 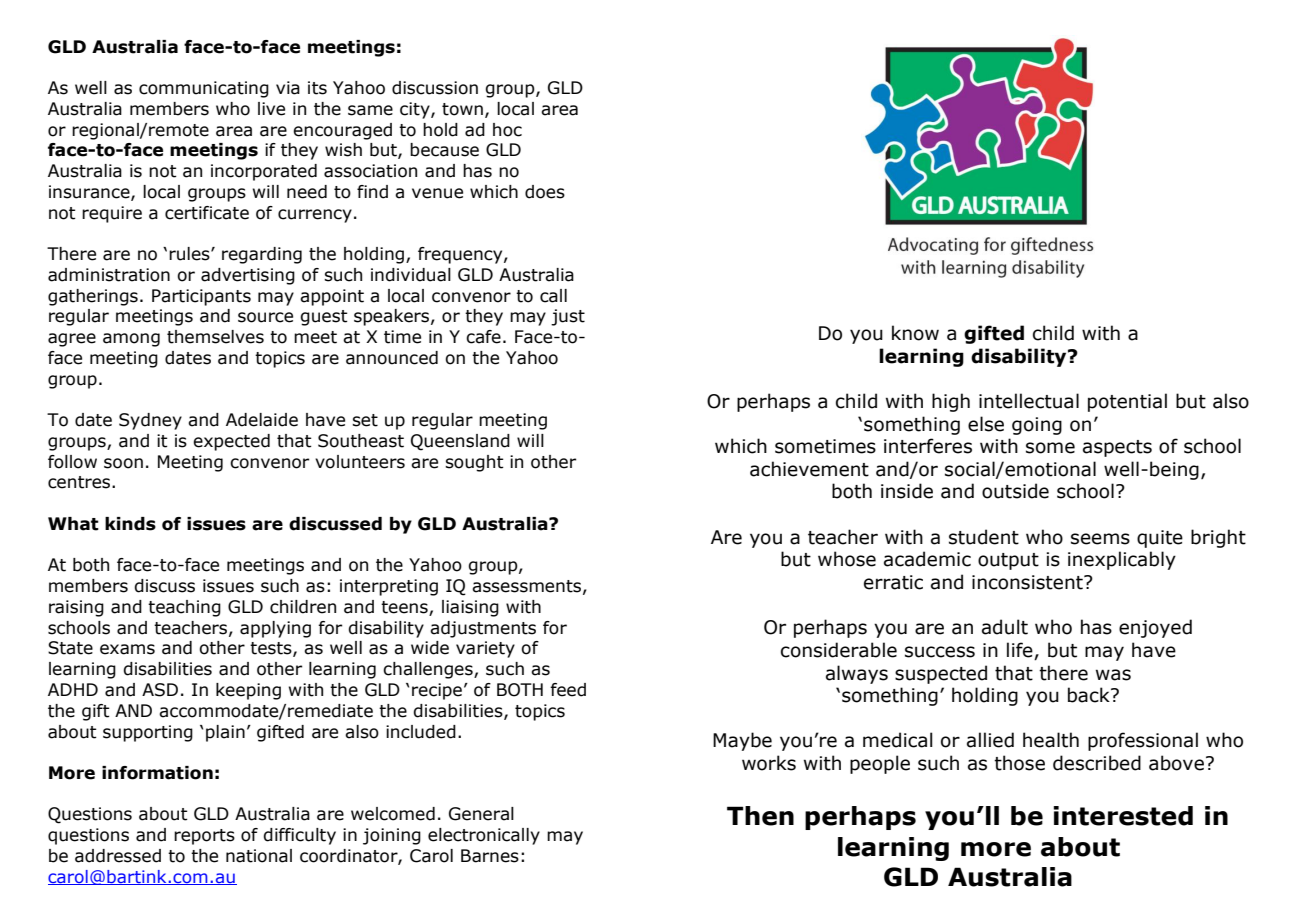 I want to click on reports, so click(x=204, y=837).
